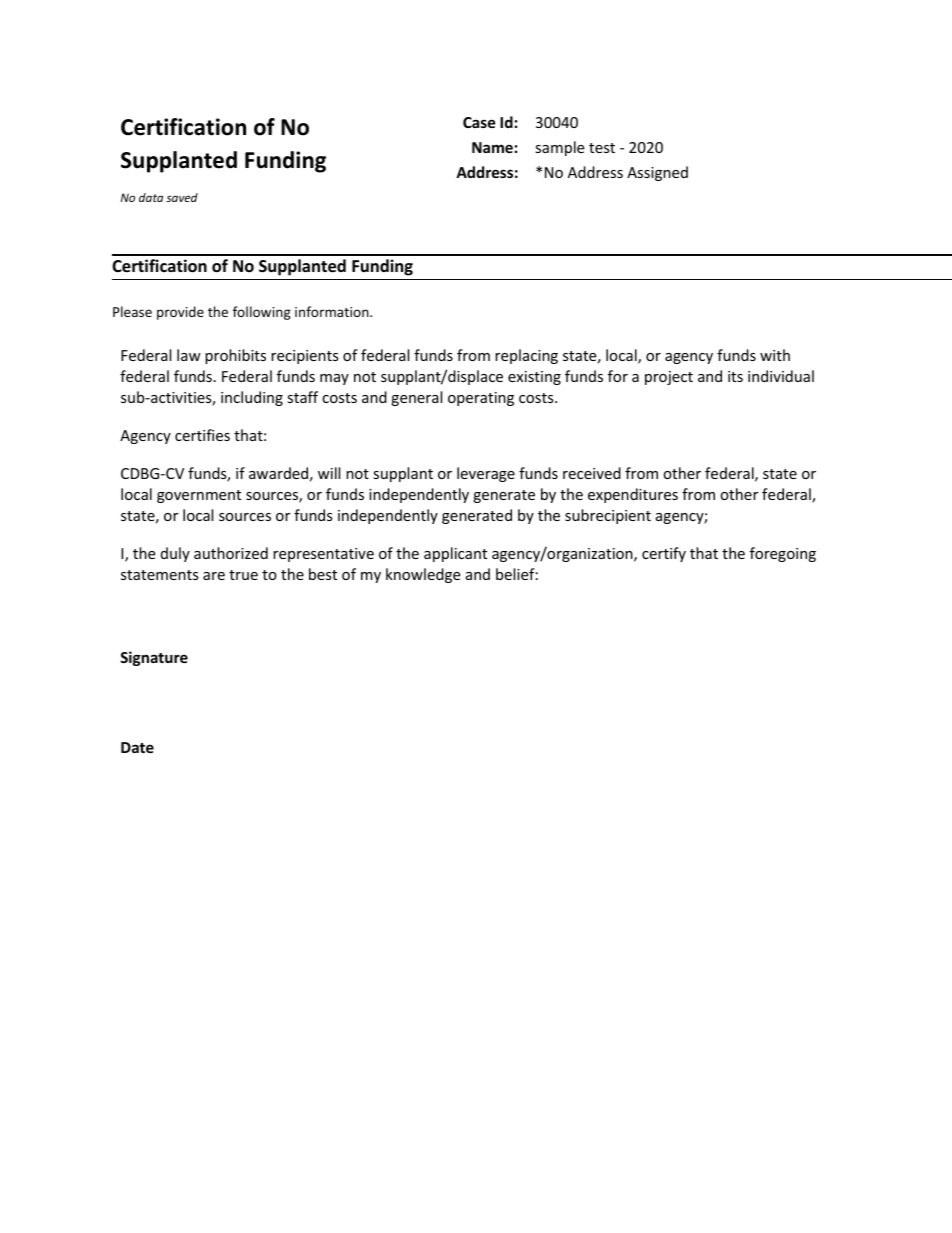 This screenshot has width=952, height=1233. What do you see at coordinates (202, 435) in the screenshot?
I see `certifies` at bounding box center [202, 435].
